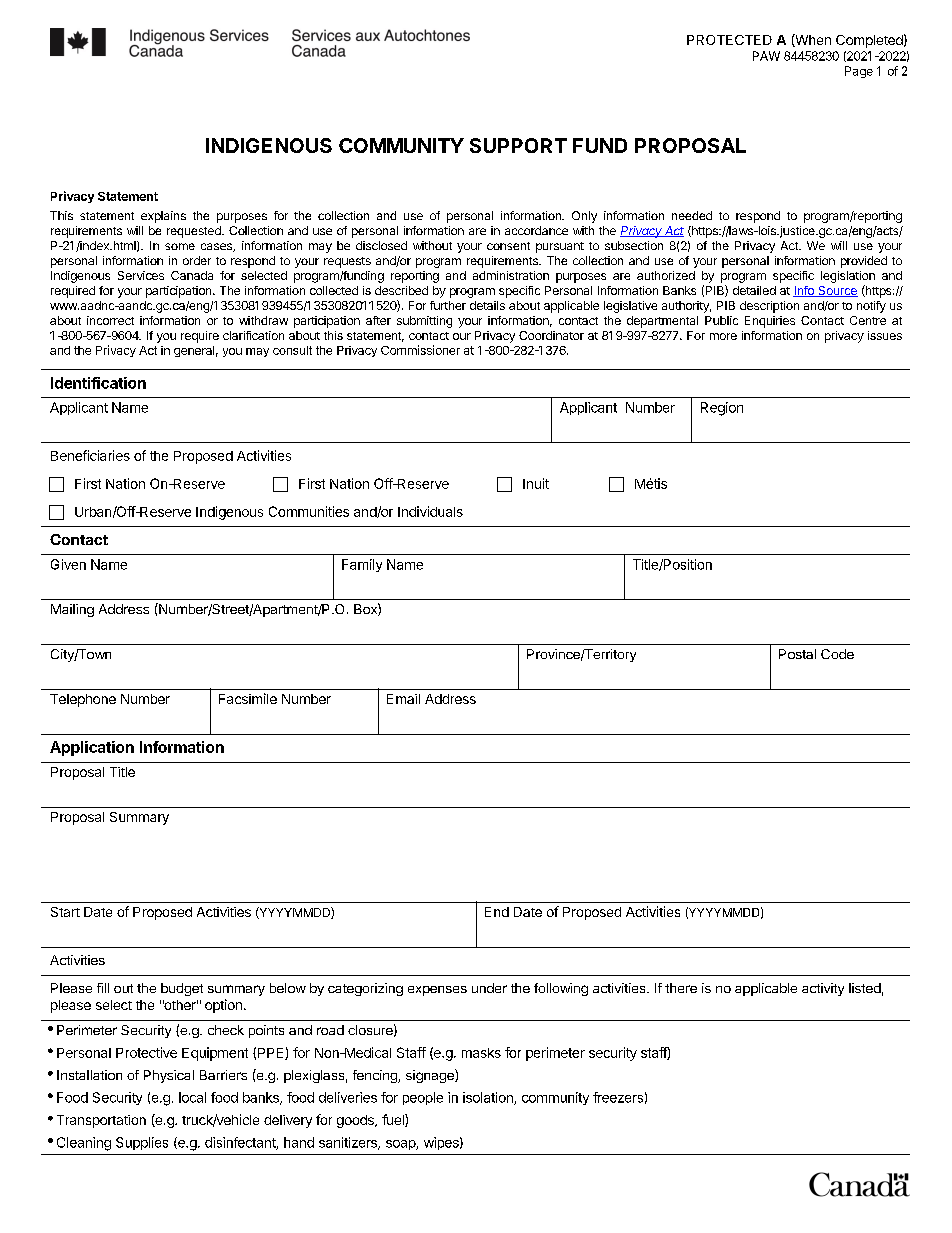 The height and width of the screenshot is (1233, 952). What do you see at coordinates (797, 654) in the screenshot?
I see `Postal` at bounding box center [797, 654].
